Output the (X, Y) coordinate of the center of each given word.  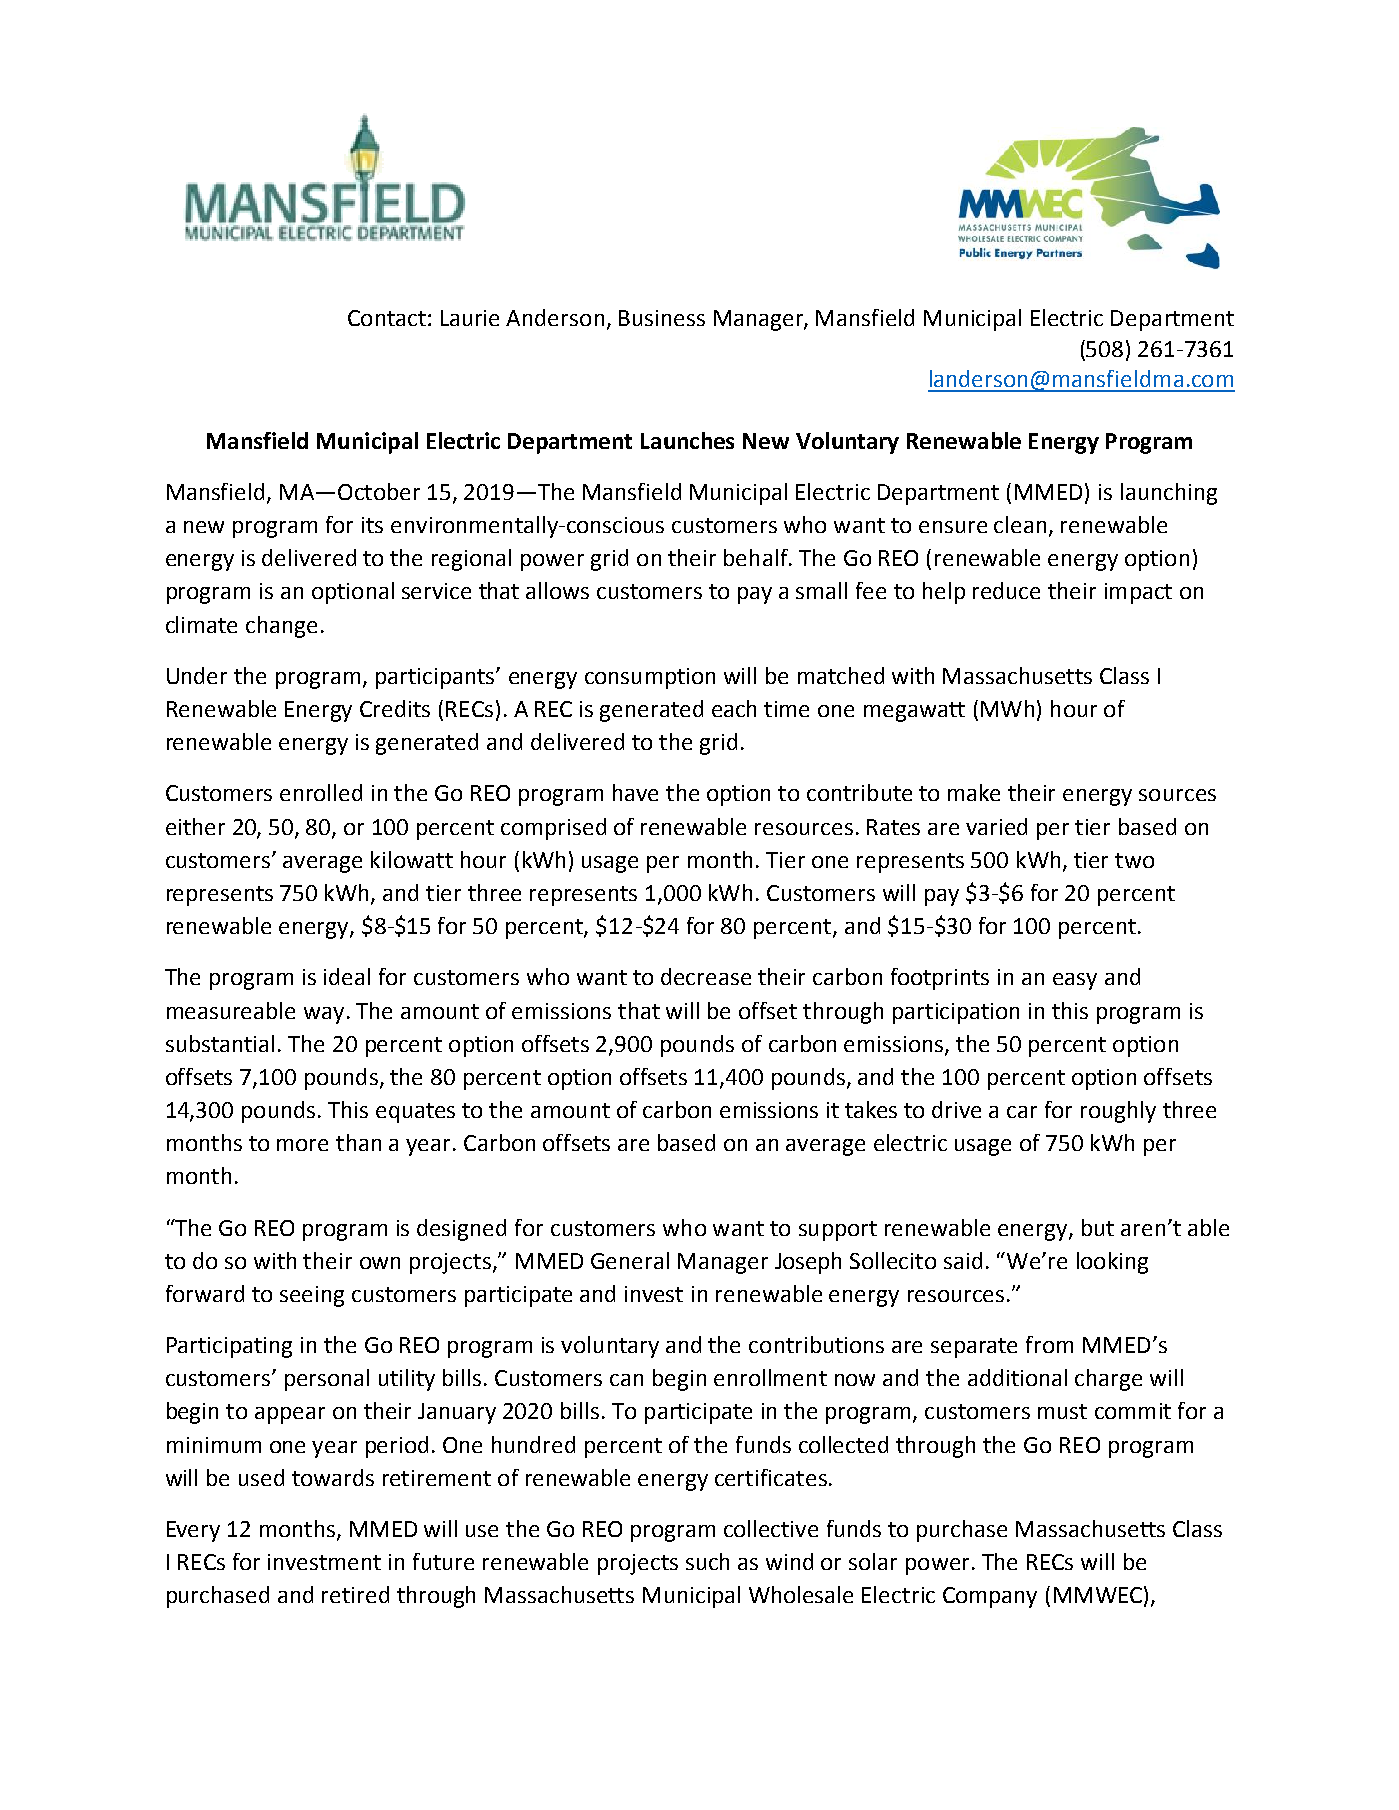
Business (662, 318)
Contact (387, 318)
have (635, 792)
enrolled (321, 792)
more (302, 1145)
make (974, 792)
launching (1169, 494)
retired (355, 1594)
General (630, 1260)
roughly (1118, 1112)
